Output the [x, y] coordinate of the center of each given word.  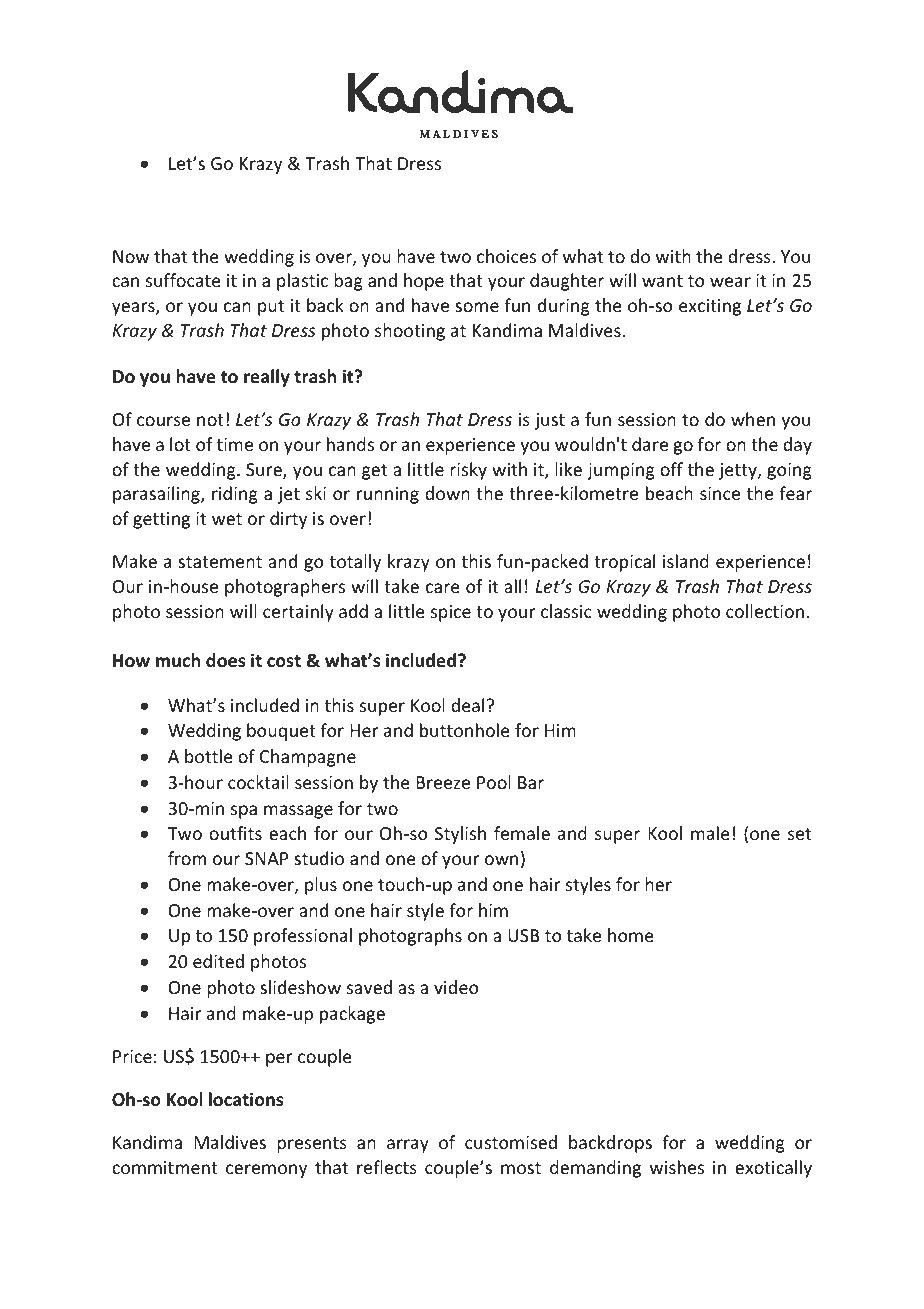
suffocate [183, 280]
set [799, 834]
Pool [494, 782]
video [456, 987]
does [225, 660]
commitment [165, 1167]
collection [765, 611]
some [477, 307]
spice [451, 613]
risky [468, 471]
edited [218, 961]
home [631, 935]
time [235, 444]
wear [730, 282]
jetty [739, 471]
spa [244, 812]
